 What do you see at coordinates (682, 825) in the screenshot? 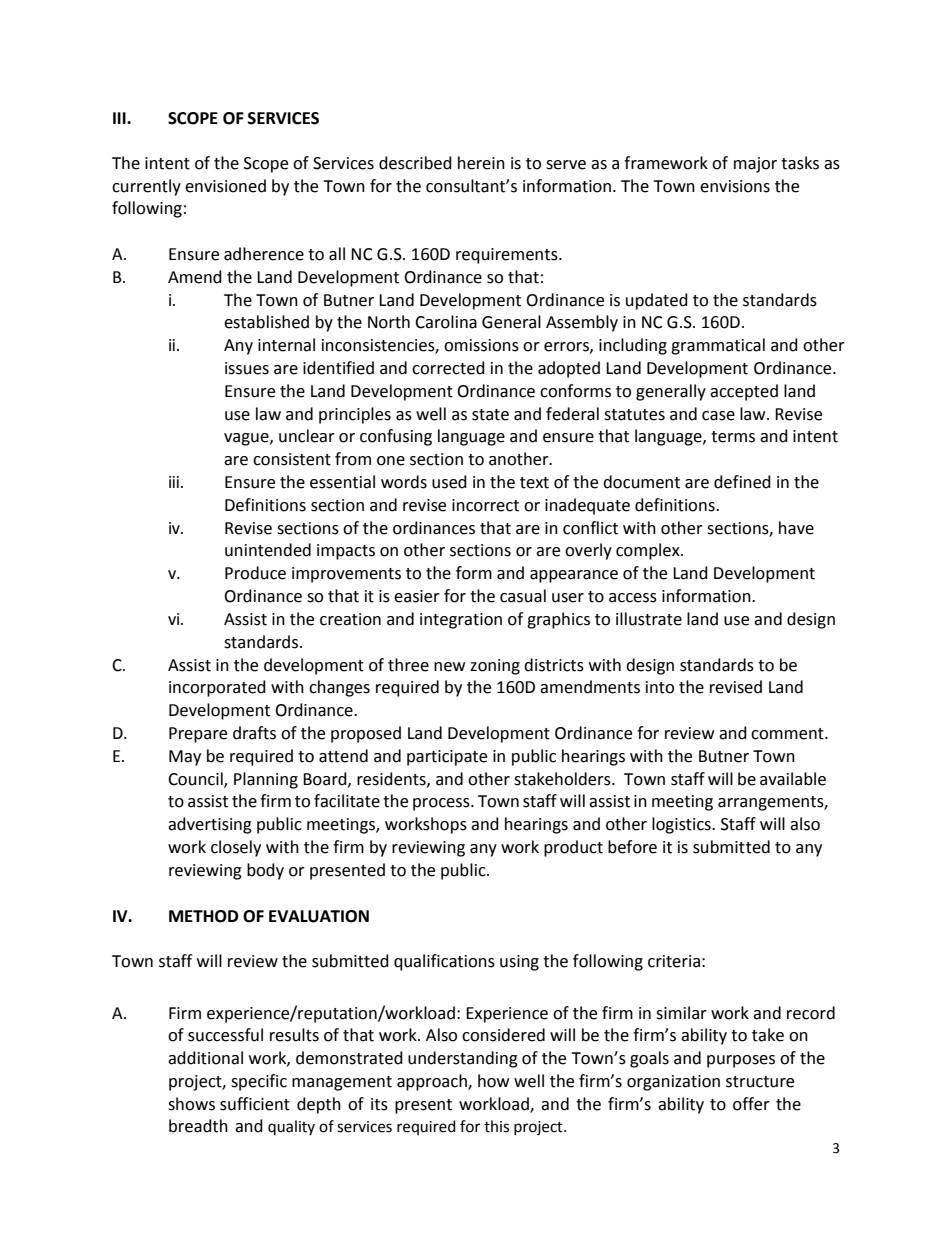
I see `logistics` at bounding box center [682, 825].
